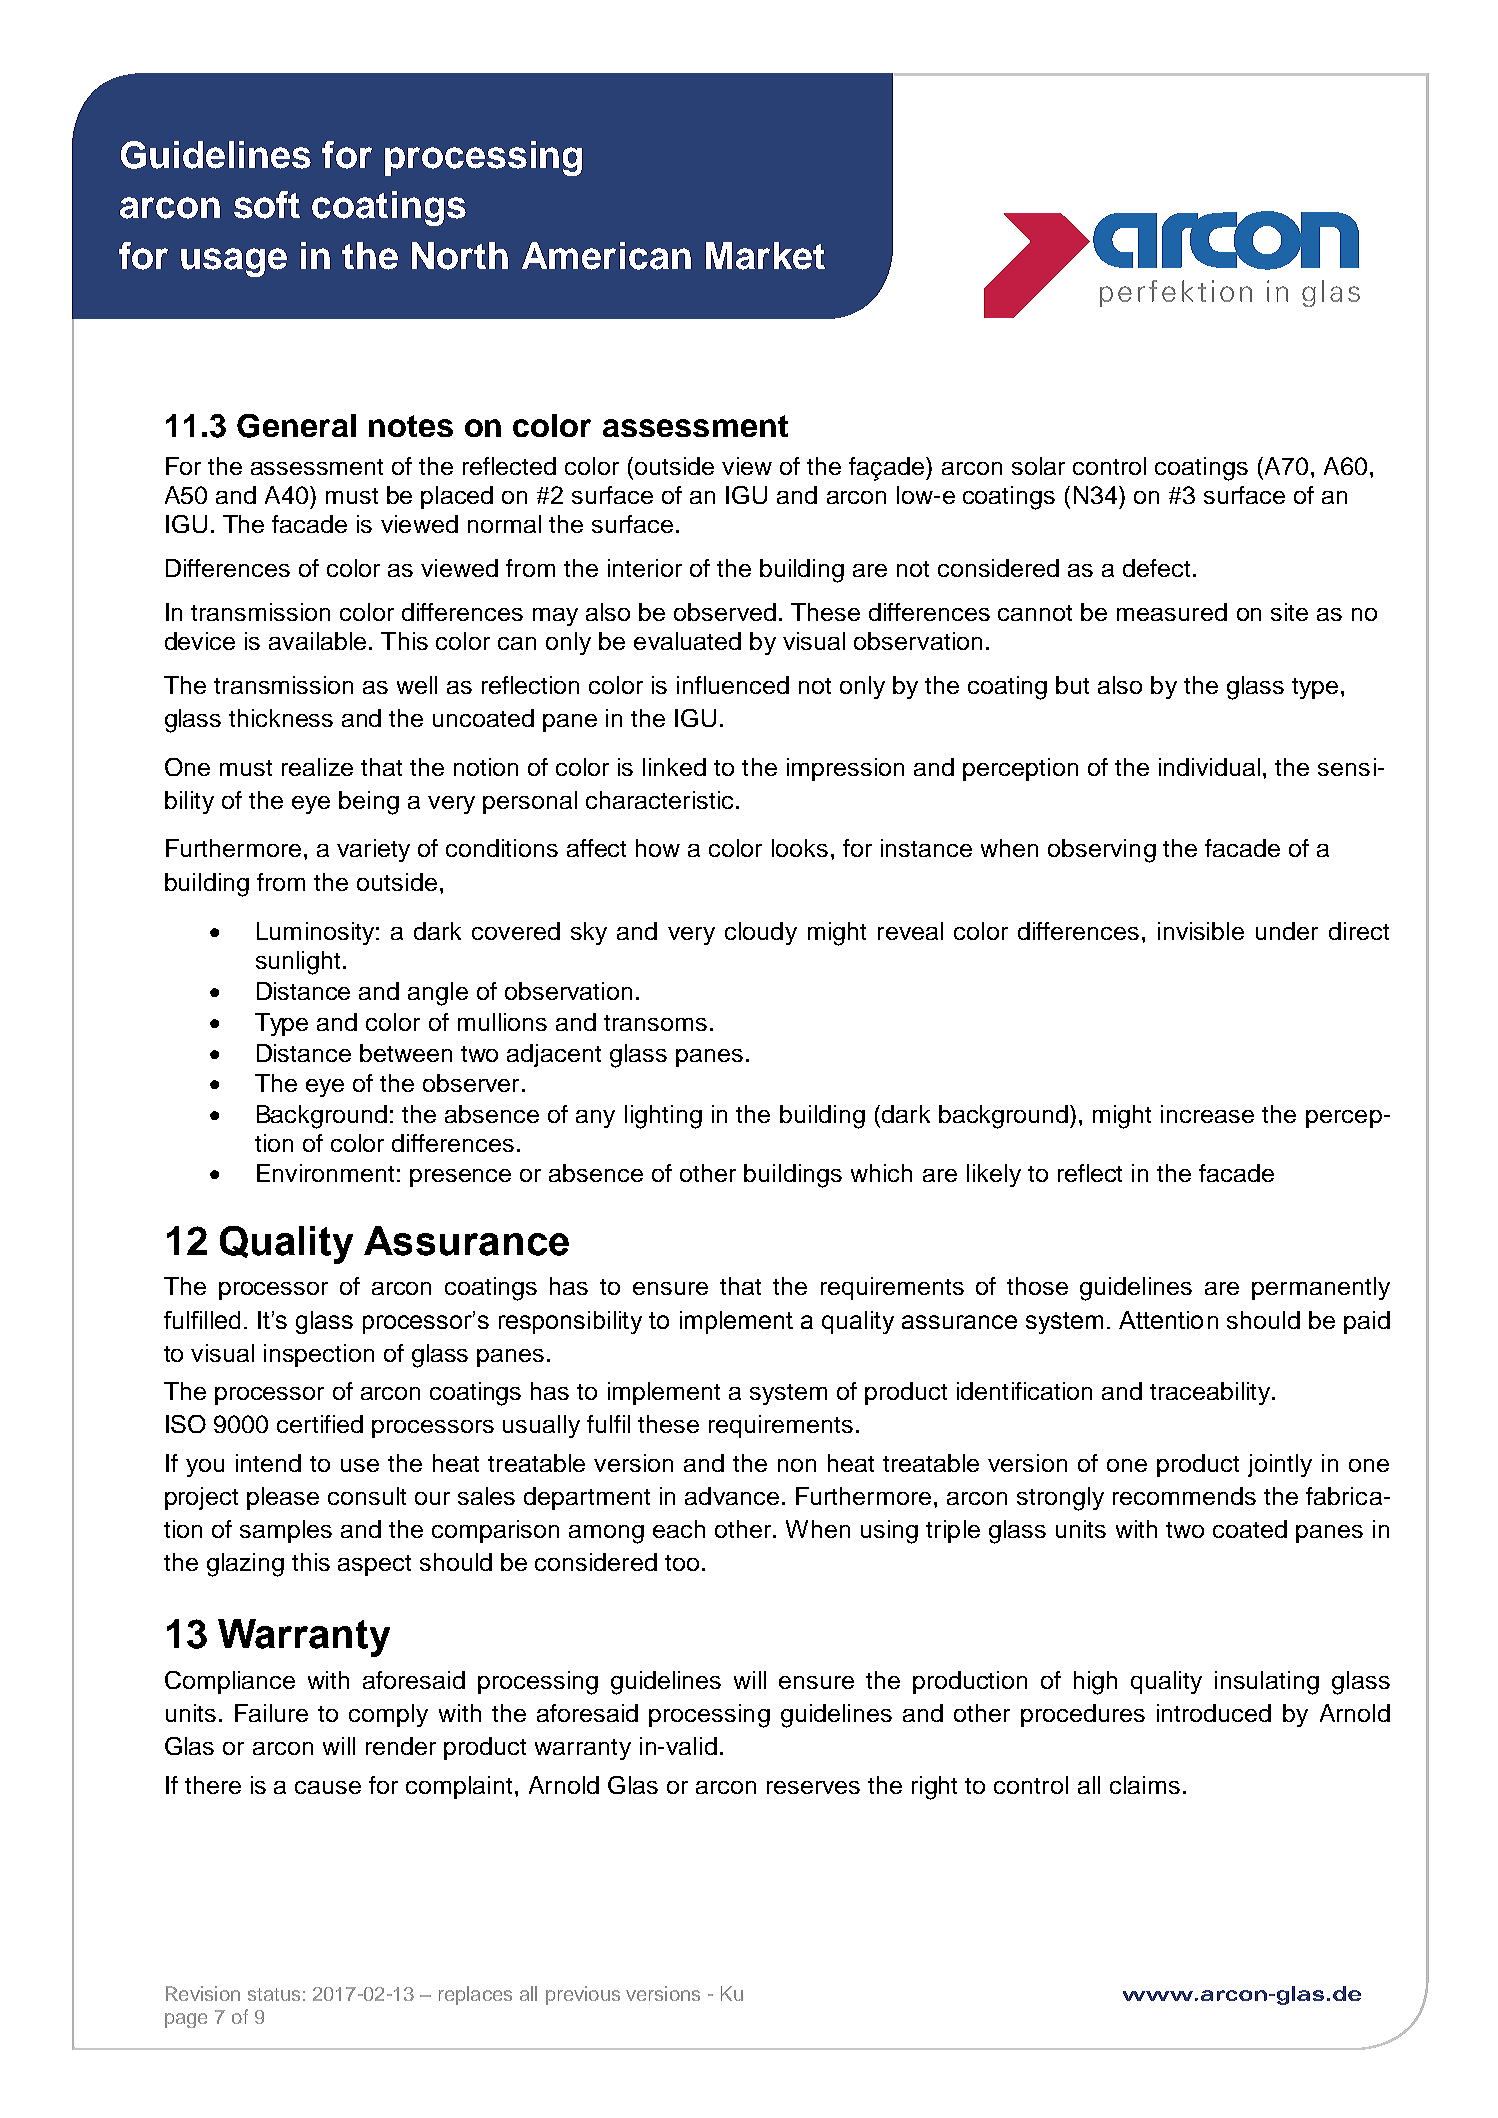 Image resolution: width=1498 pixels, height=2118 pixels. I want to click on solar, so click(1038, 466).
